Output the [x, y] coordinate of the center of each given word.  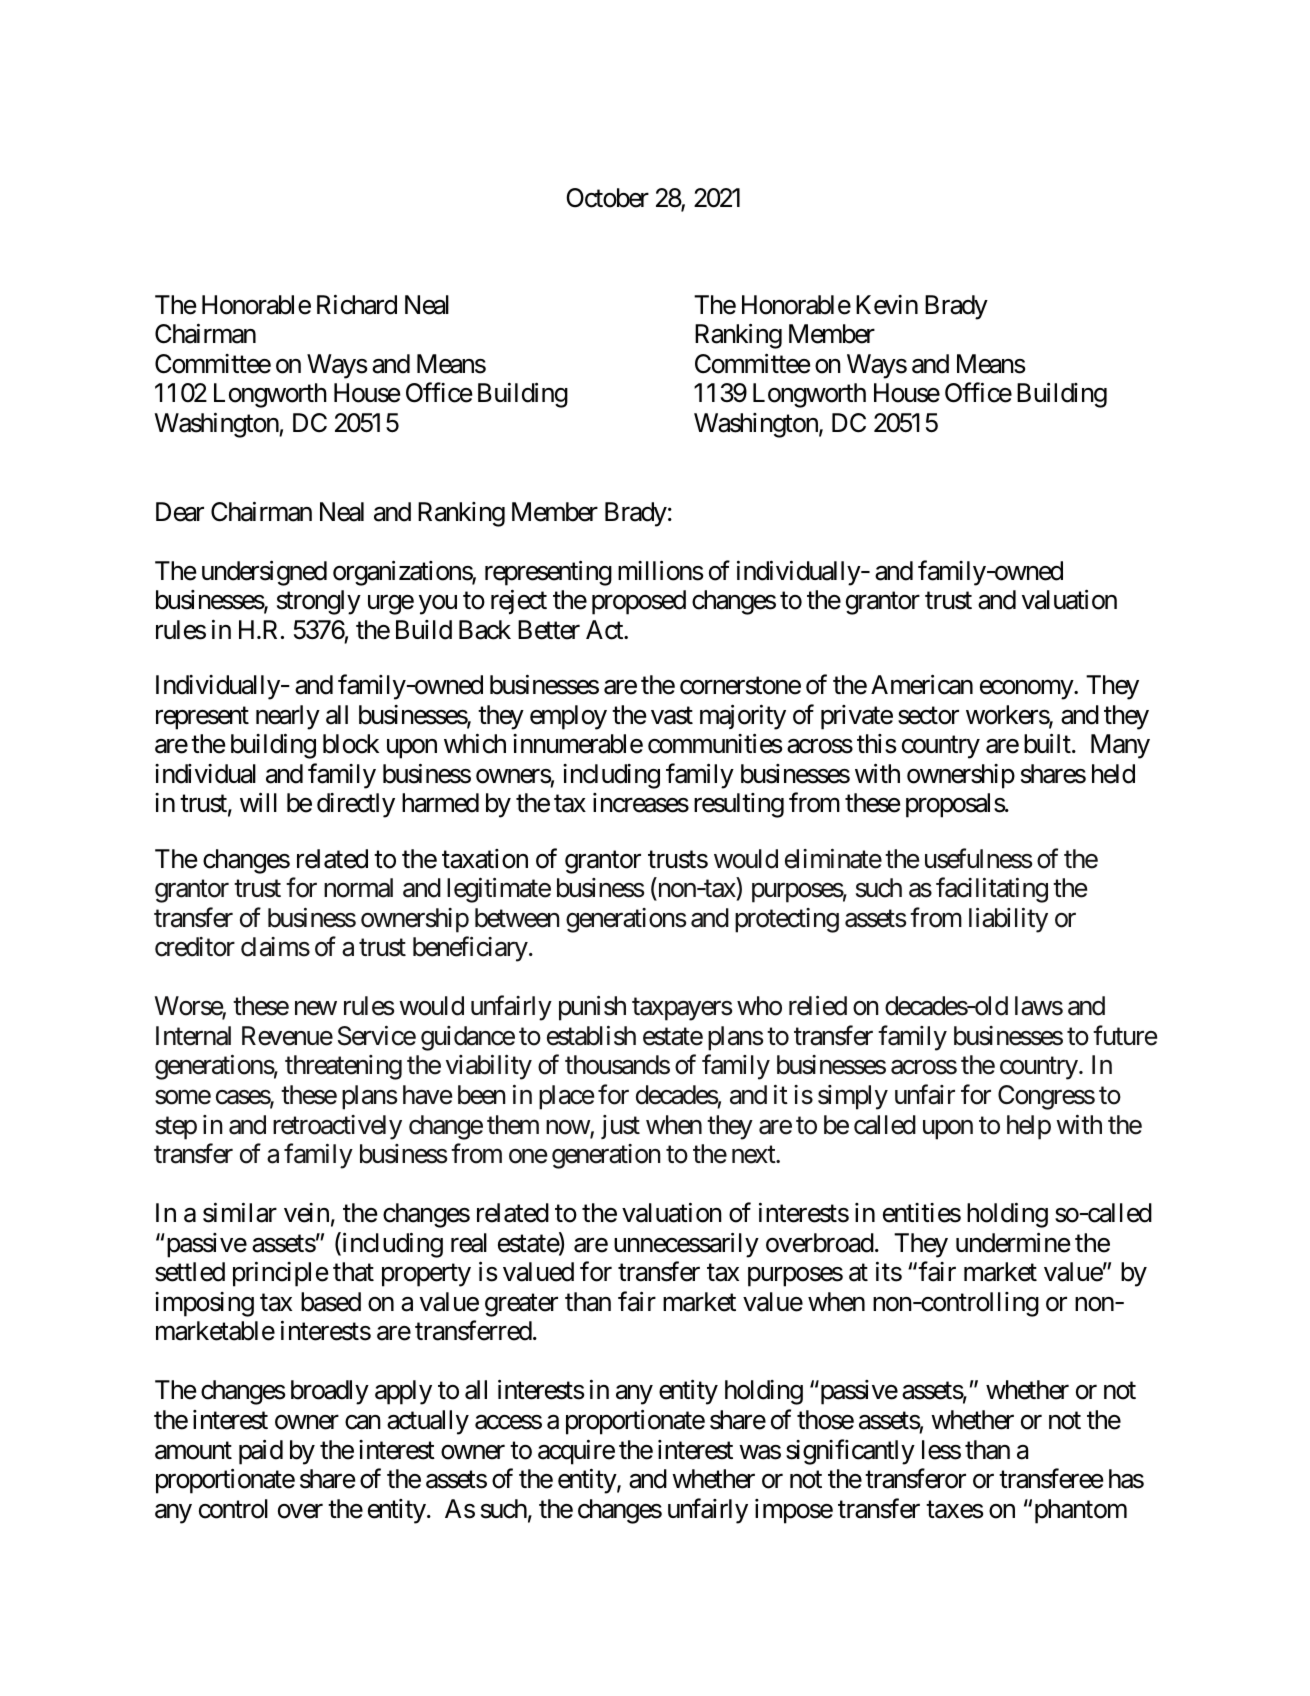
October [607, 198]
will [258, 802]
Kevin [887, 305]
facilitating [992, 890]
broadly [330, 1392]
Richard [357, 304]
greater [521, 1305]
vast [672, 716]
